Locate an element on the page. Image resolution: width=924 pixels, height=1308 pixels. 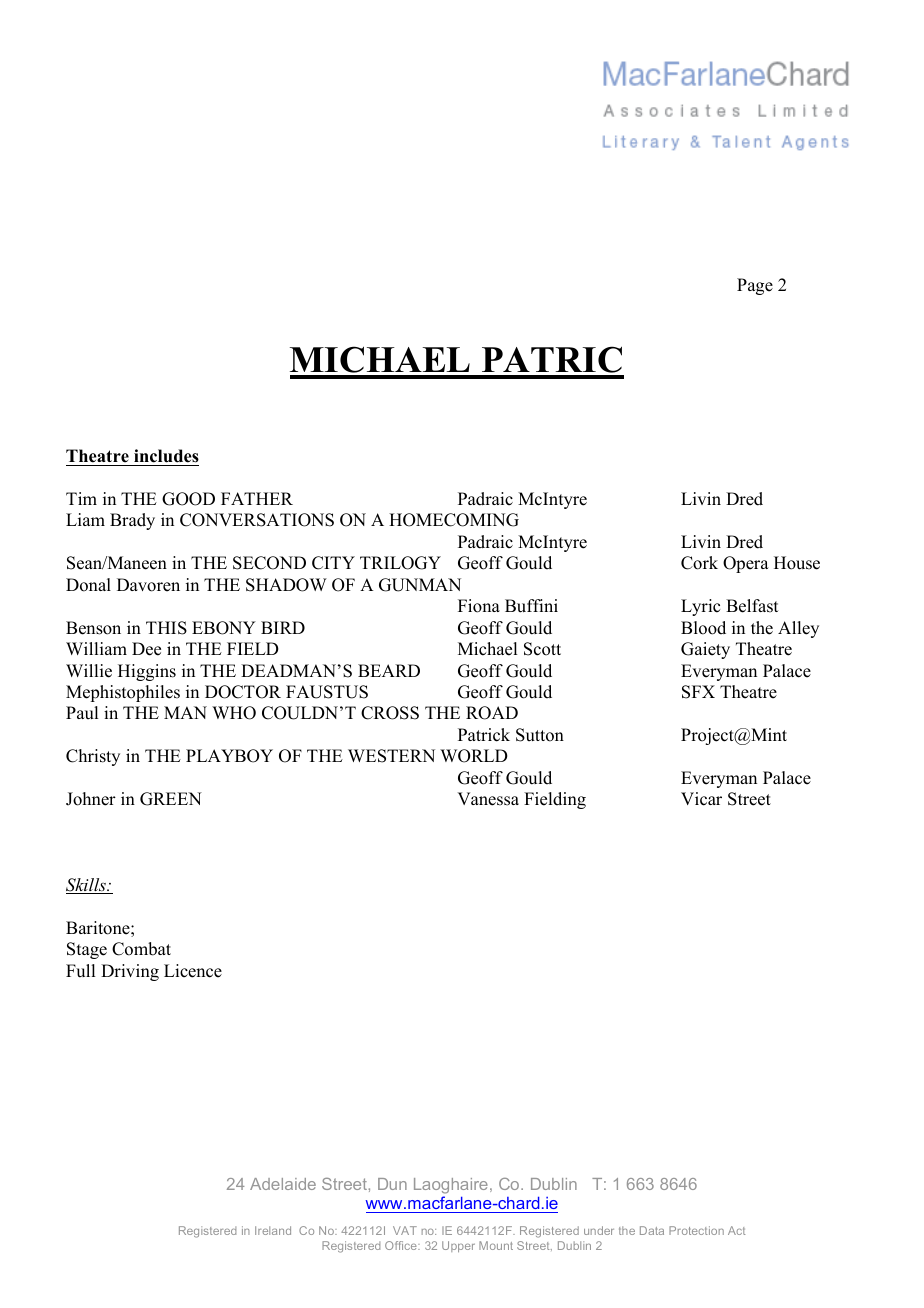
Fiona is located at coordinates (479, 606).
